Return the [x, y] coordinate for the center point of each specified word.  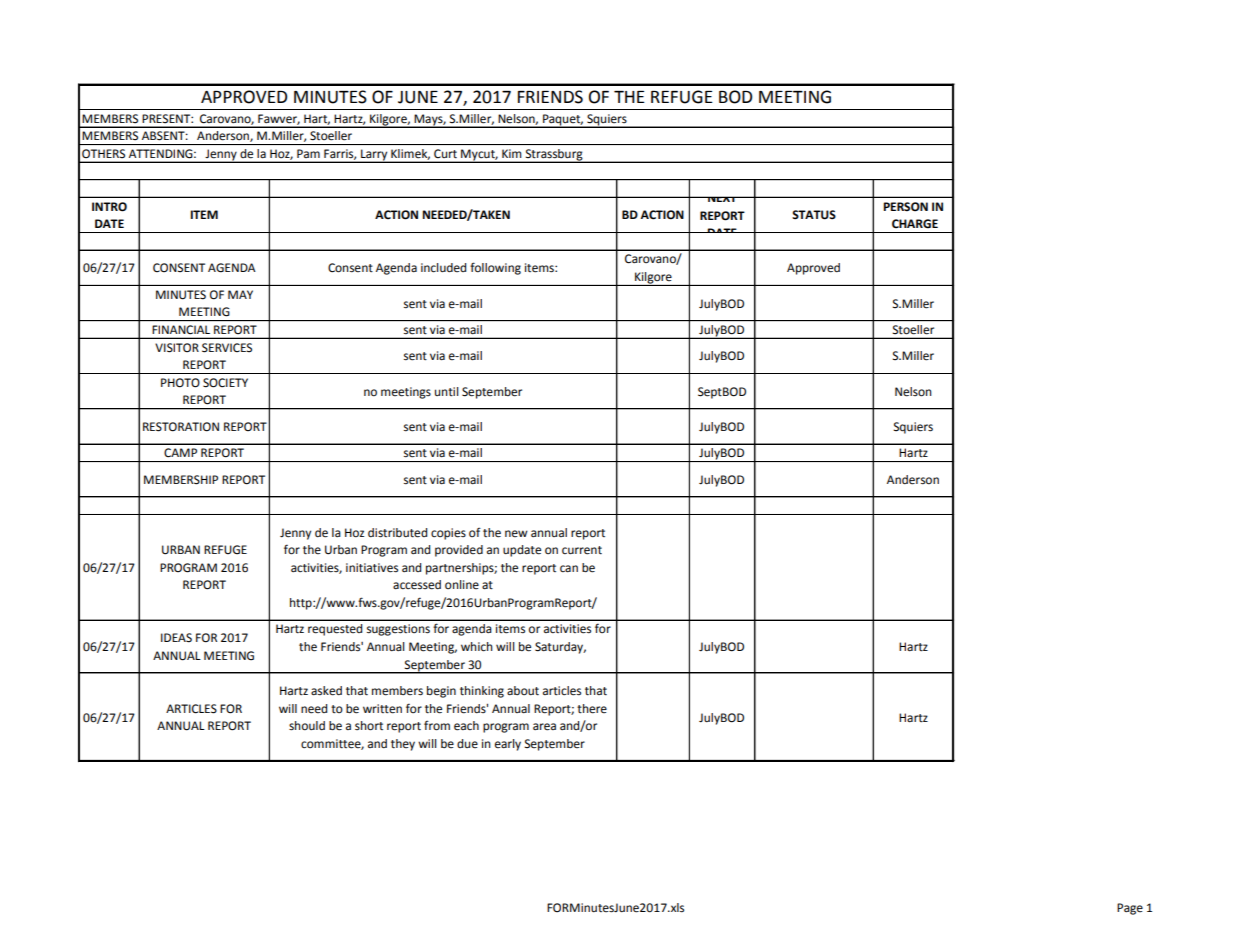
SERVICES [227, 348]
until [447, 392]
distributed [397, 533]
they [403, 745]
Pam [308, 153]
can [569, 568]
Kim [511, 153]
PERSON [905, 207]
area [544, 727]
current [582, 550]
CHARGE [915, 224]
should [307, 726]
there [592, 709]
